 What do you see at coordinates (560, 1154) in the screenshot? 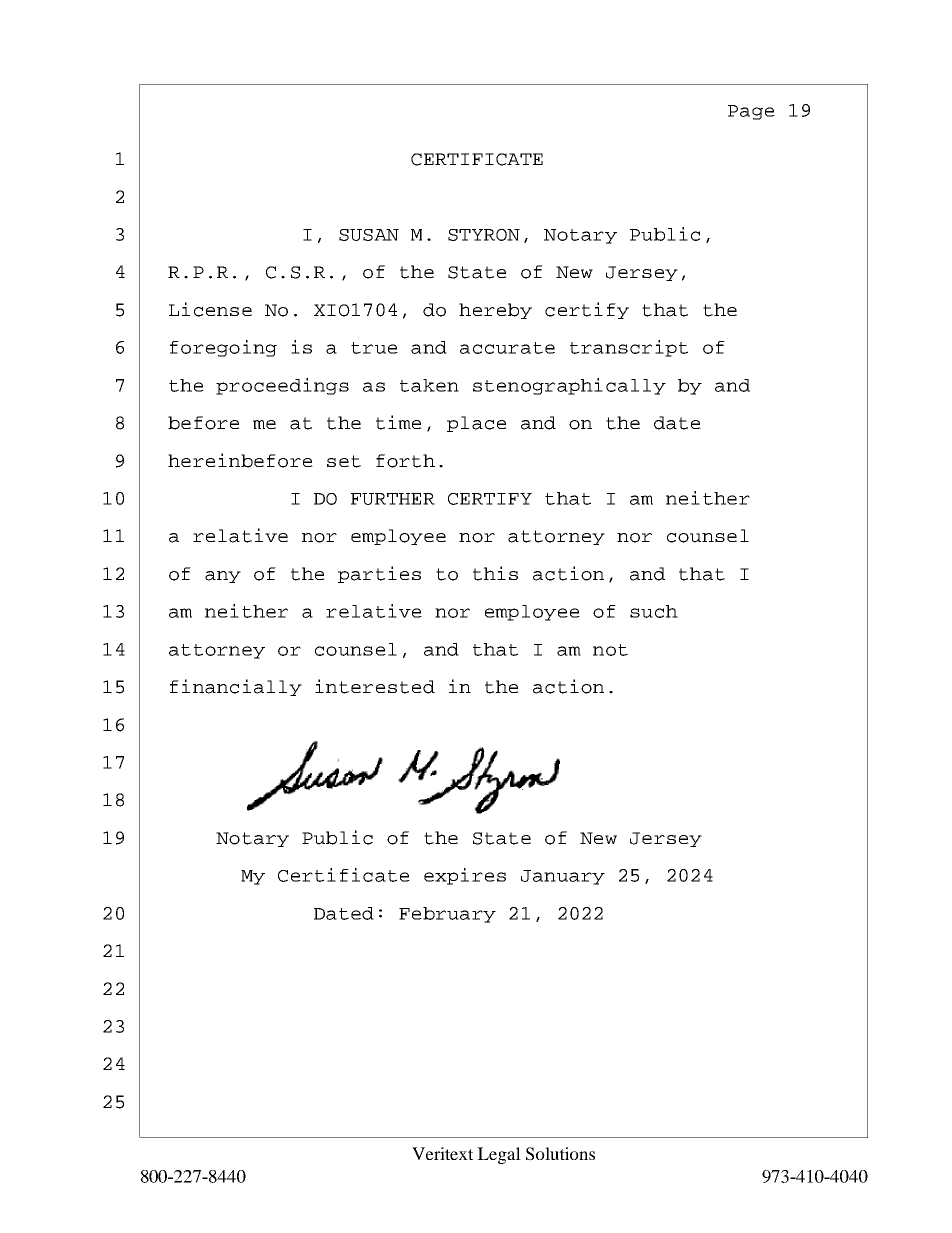
I see `Solutions` at bounding box center [560, 1154].
